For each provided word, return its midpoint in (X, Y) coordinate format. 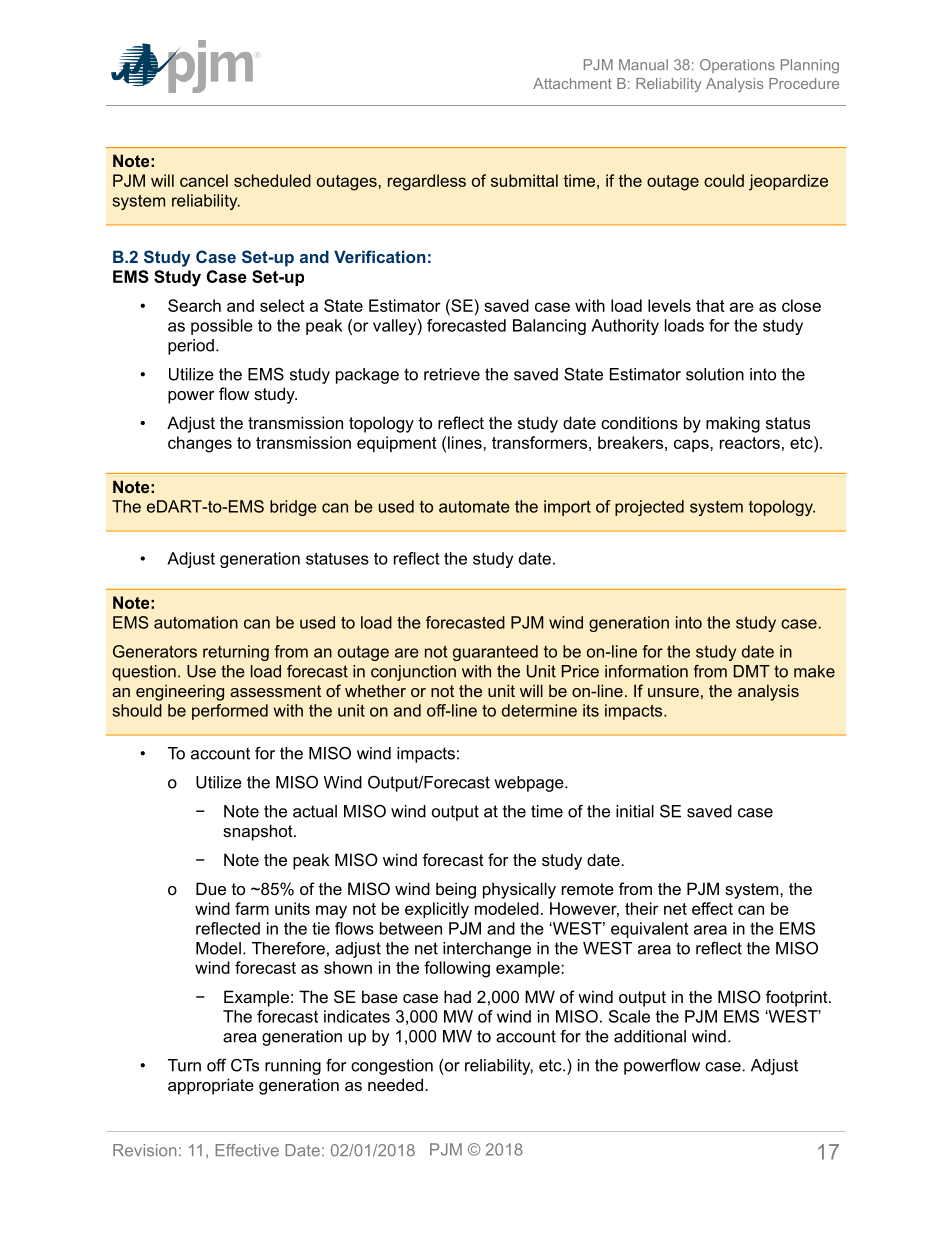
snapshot (259, 832)
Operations (737, 66)
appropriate (211, 1086)
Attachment (572, 83)
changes (200, 444)
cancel (204, 180)
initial (635, 811)
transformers (539, 442)
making (733, 424)
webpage (530, 784)
